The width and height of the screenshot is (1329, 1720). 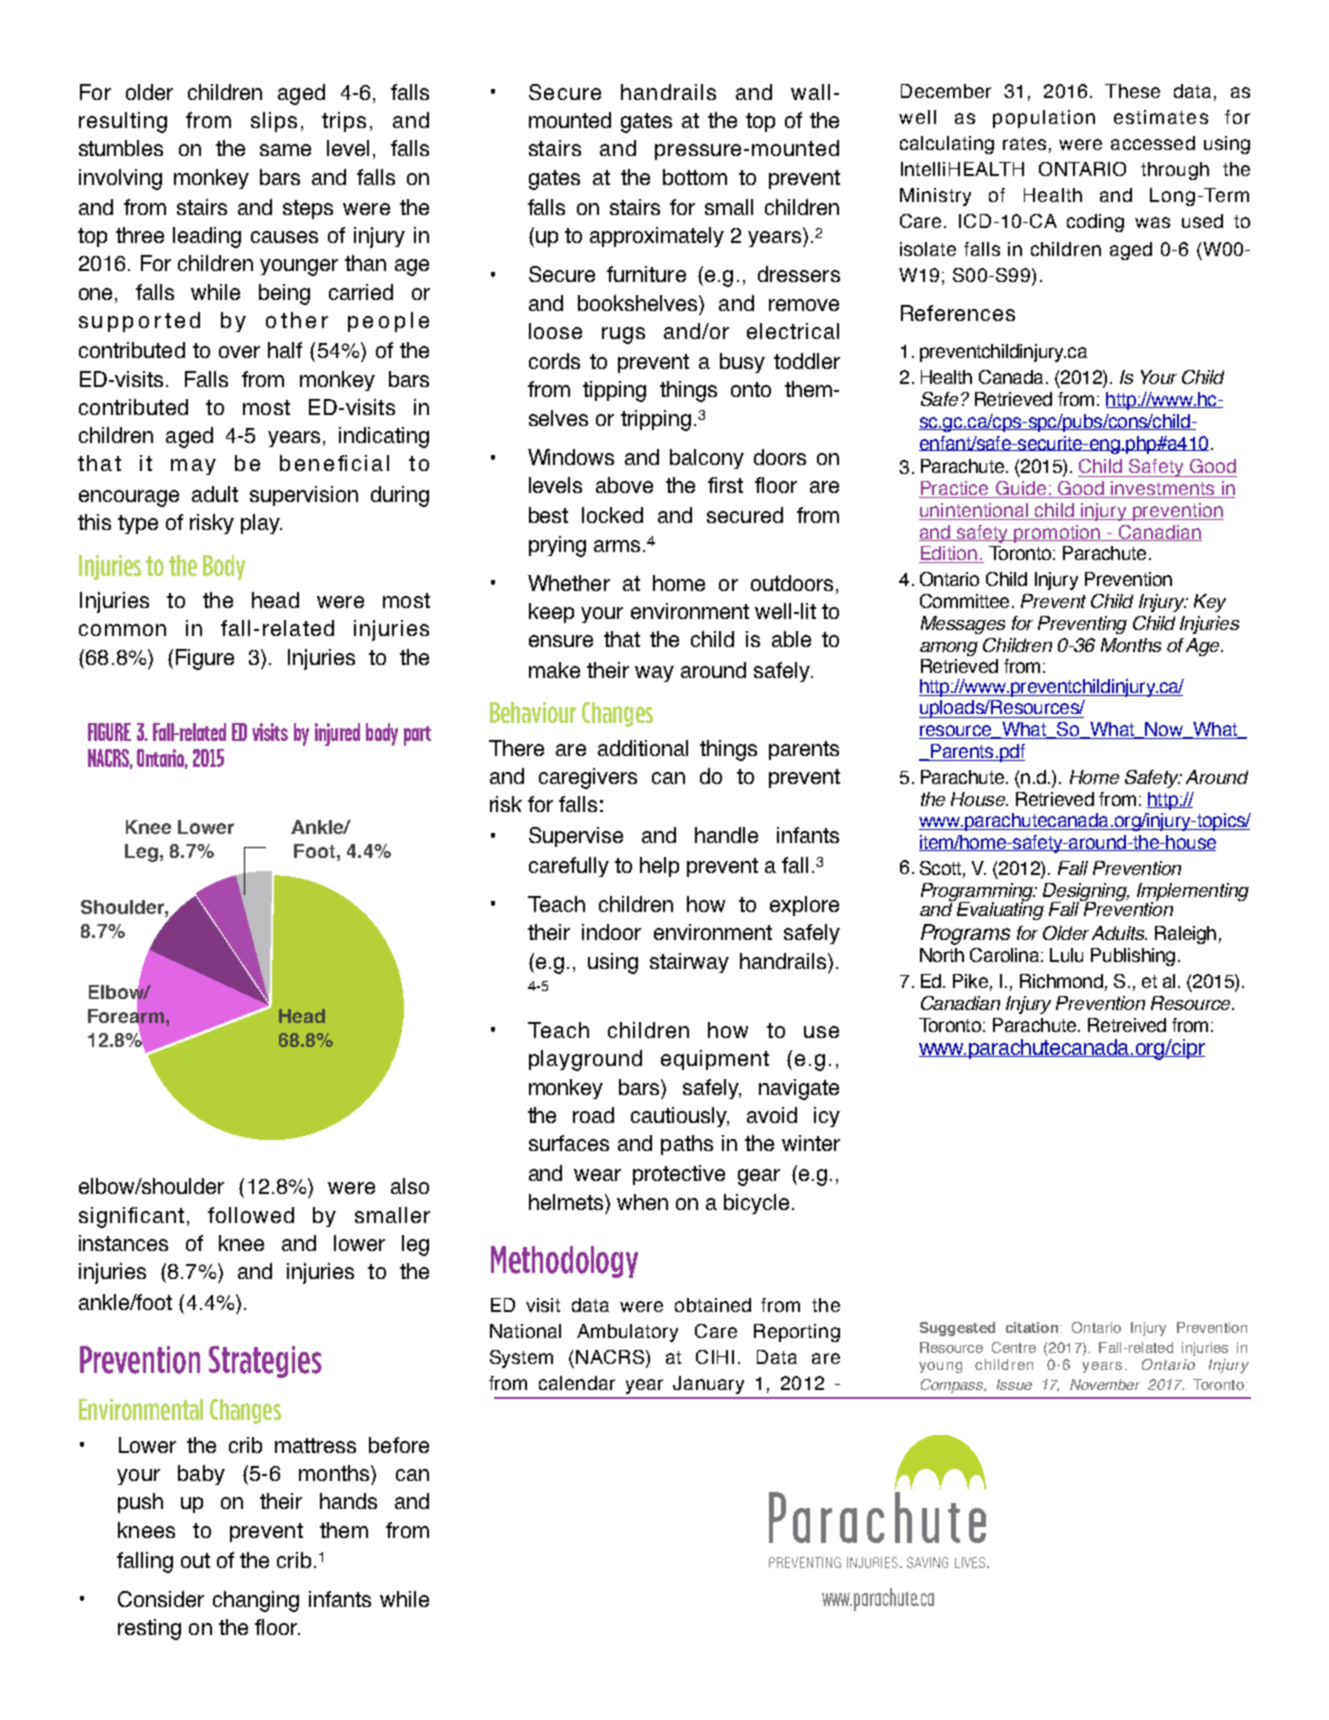 What do you see at coordinates (680, 1117) in the screenshot?
I see `cautiously` at bounding box center [680, 1117].
